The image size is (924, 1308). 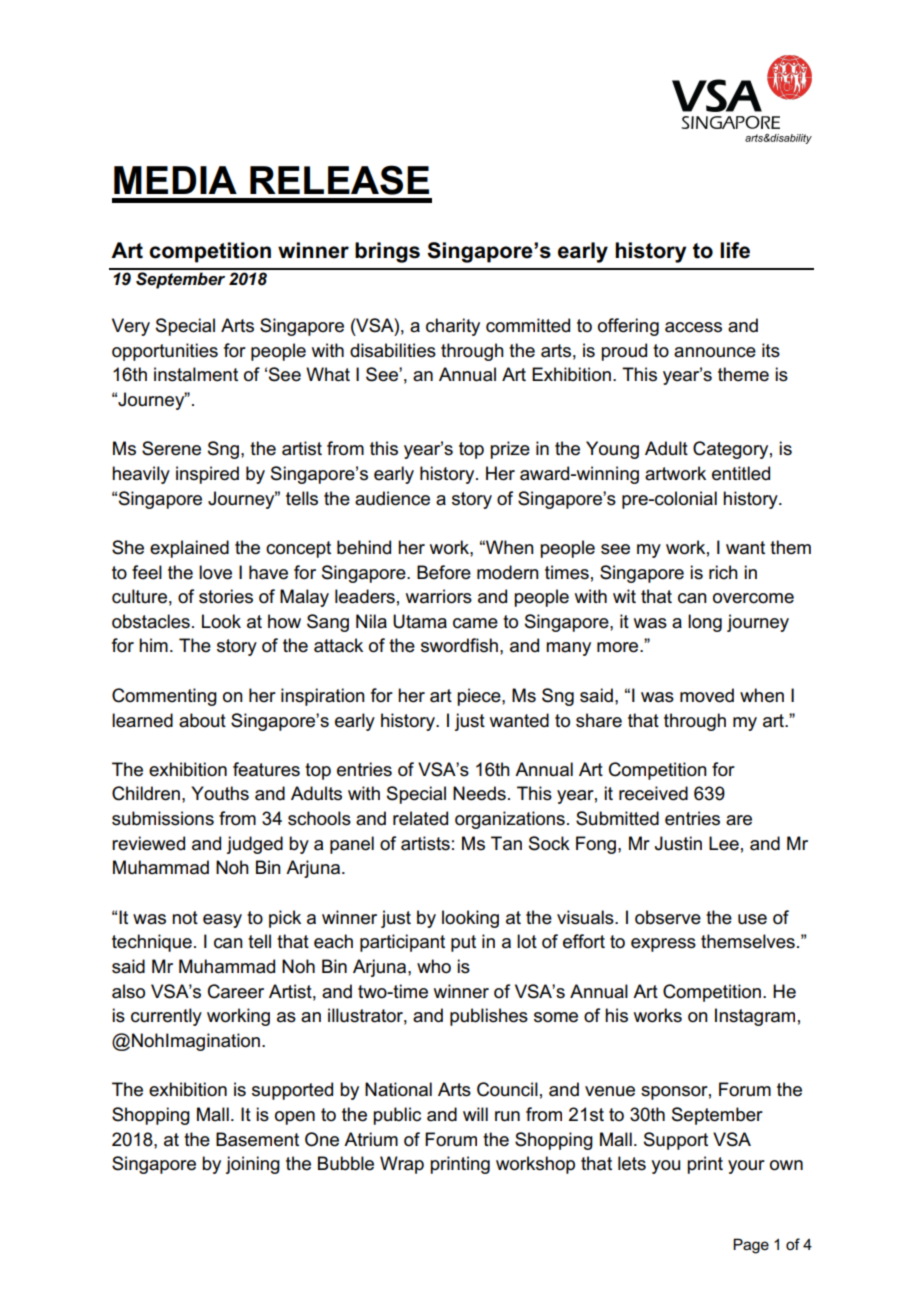 What do you see at coordinates (741, 473) in the screenshot?
I see `entitled` at bounding box center [741, 473].
